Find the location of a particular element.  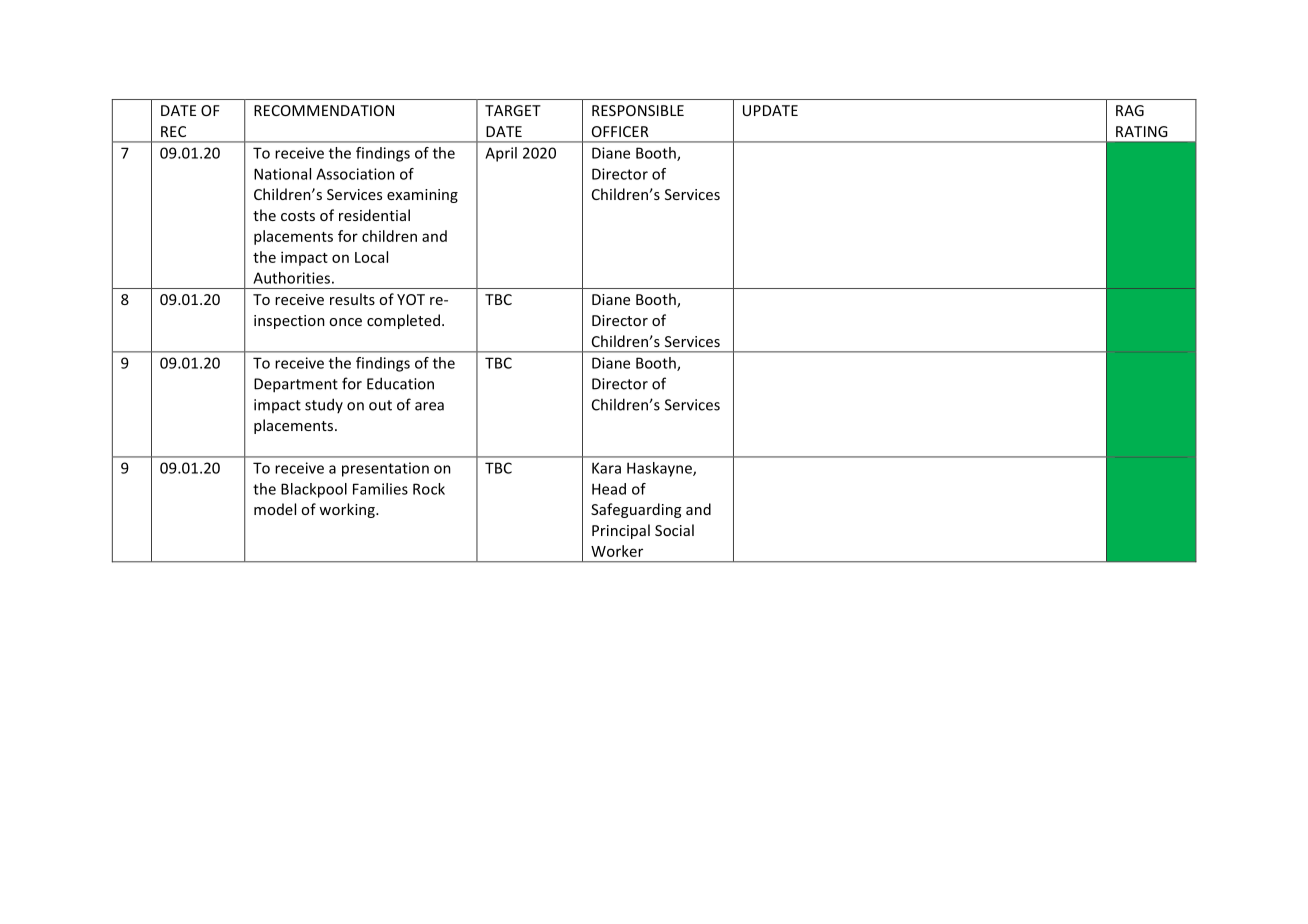

Social is located at coordinates (674, 530).
